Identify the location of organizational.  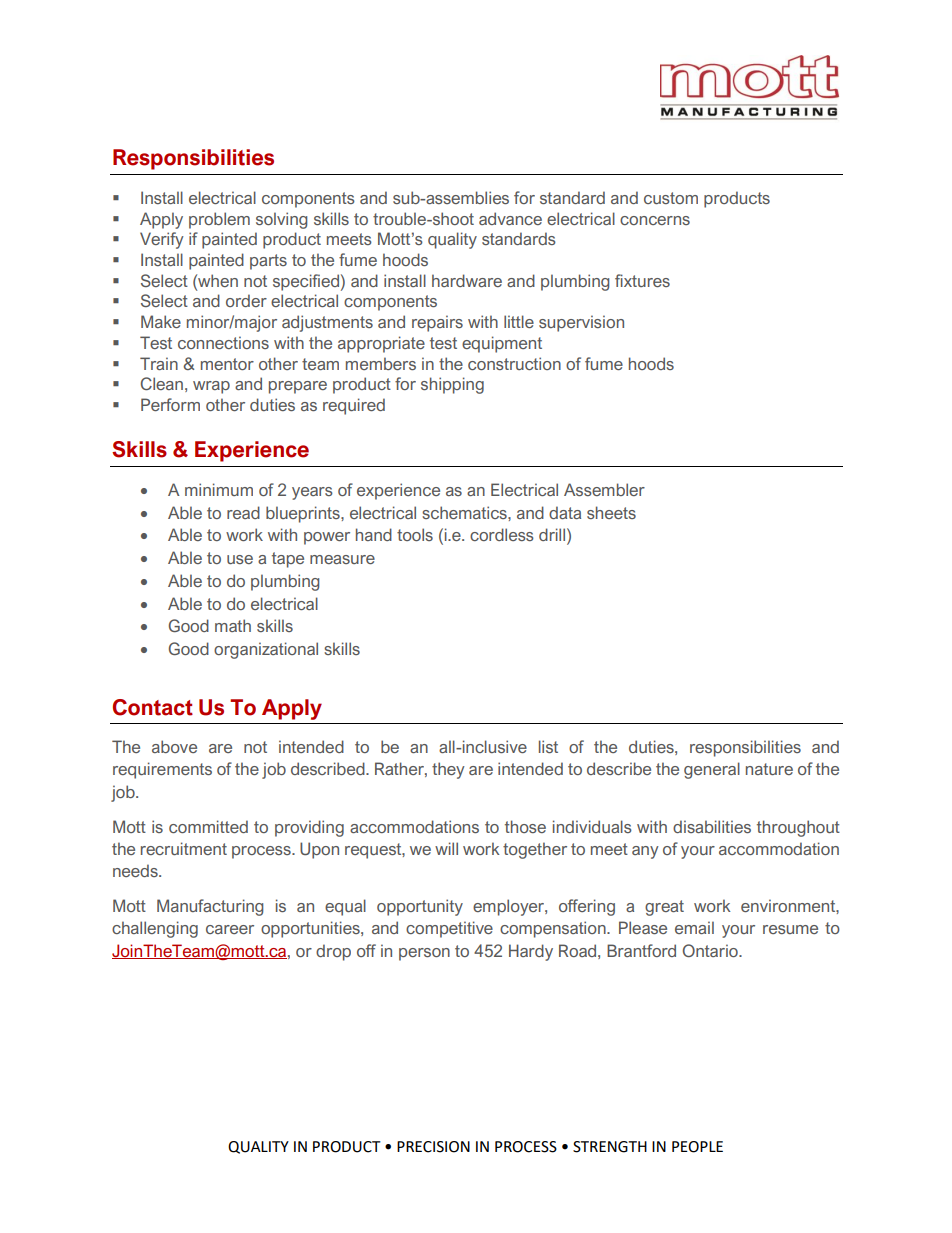
(266, 650).
